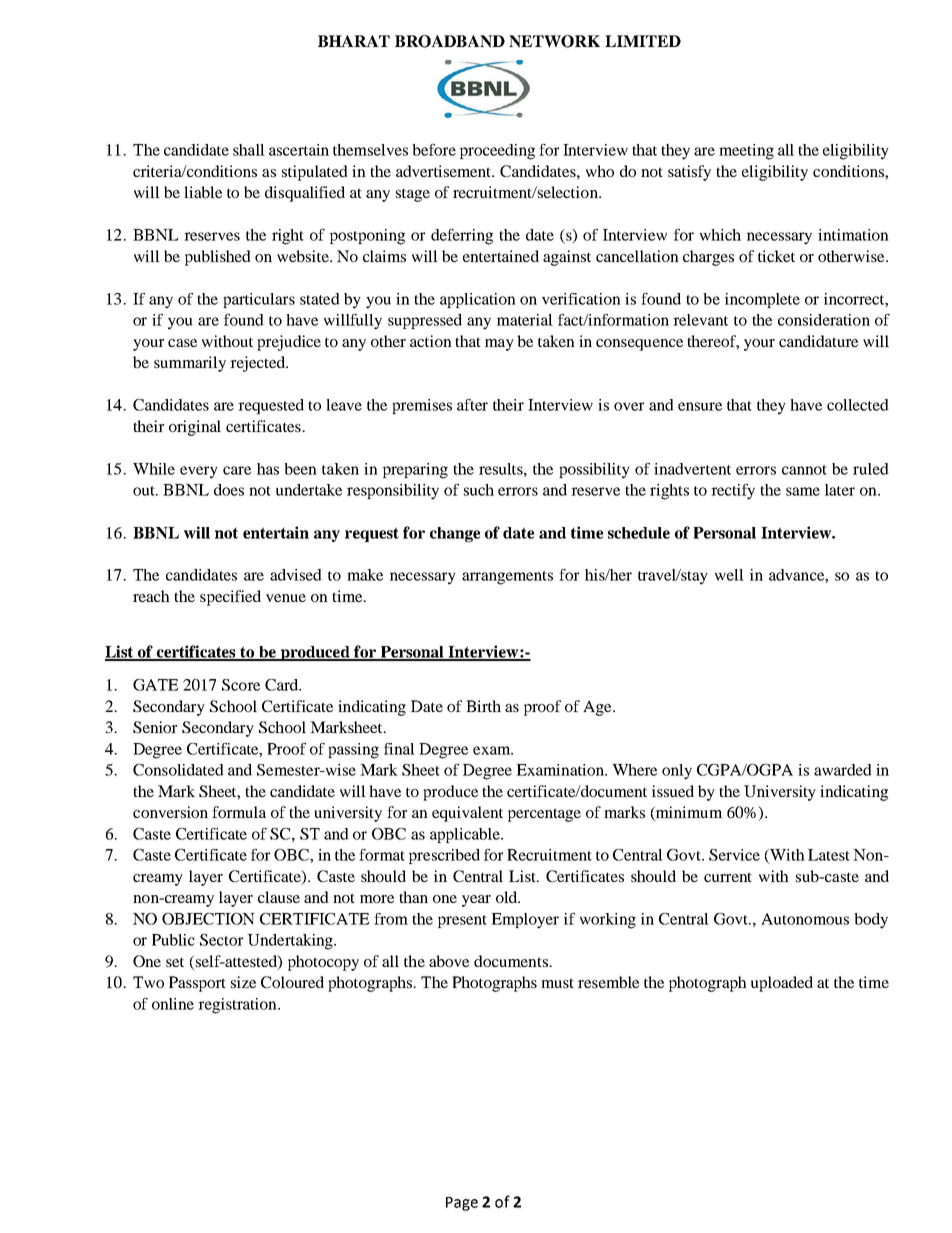 The image size is (952, 1233). I want to click on shall, so click(249, 150).
